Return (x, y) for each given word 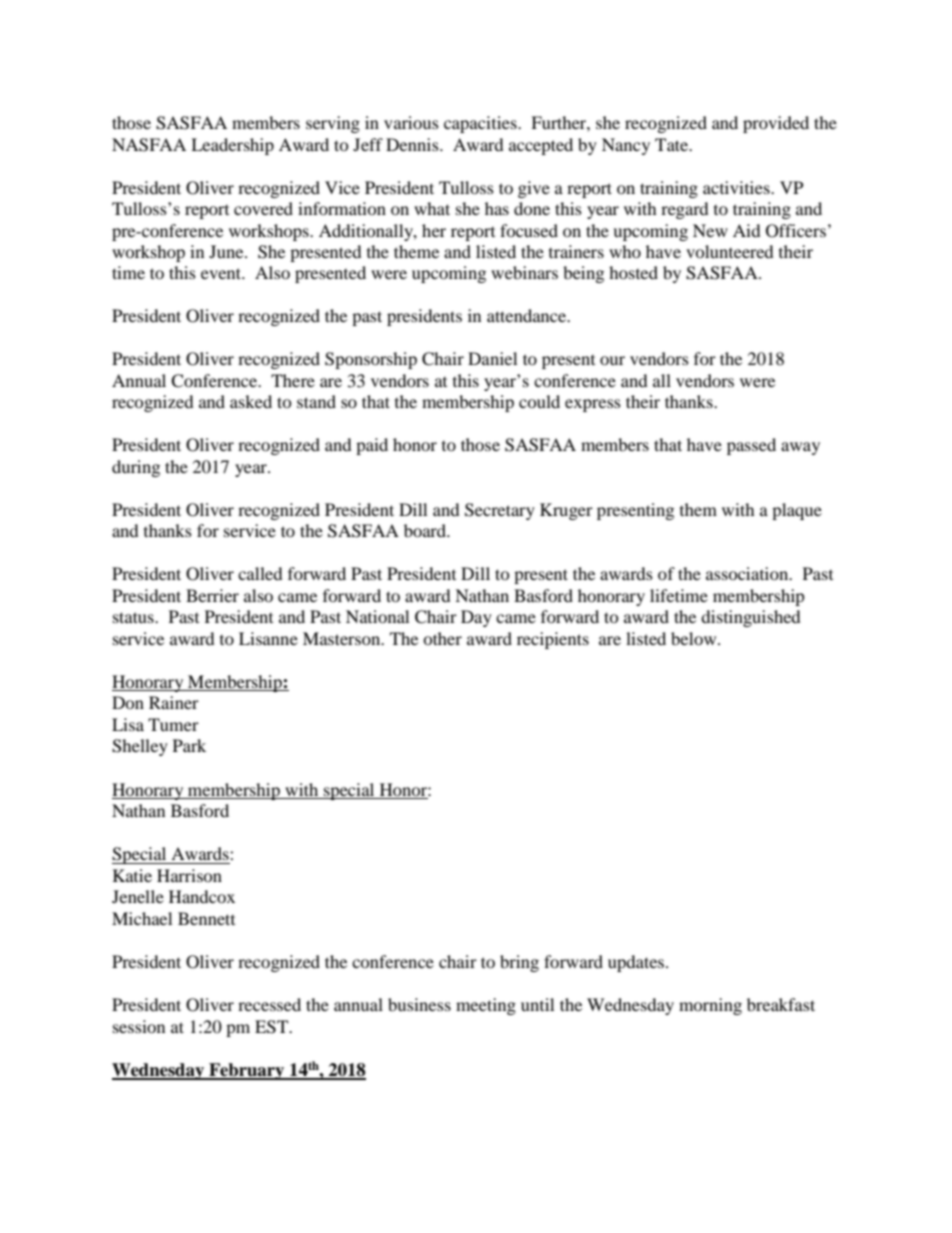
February (247, 1071)
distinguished (751, 618)
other (442, 638)
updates (637, 963)
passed (751, 446)
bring (519, 963)
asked (251, 401)
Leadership (232, 146)
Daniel (492, 358)
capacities (481, 124)
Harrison (189, 875)
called (260, 573)
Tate (673, 144)
